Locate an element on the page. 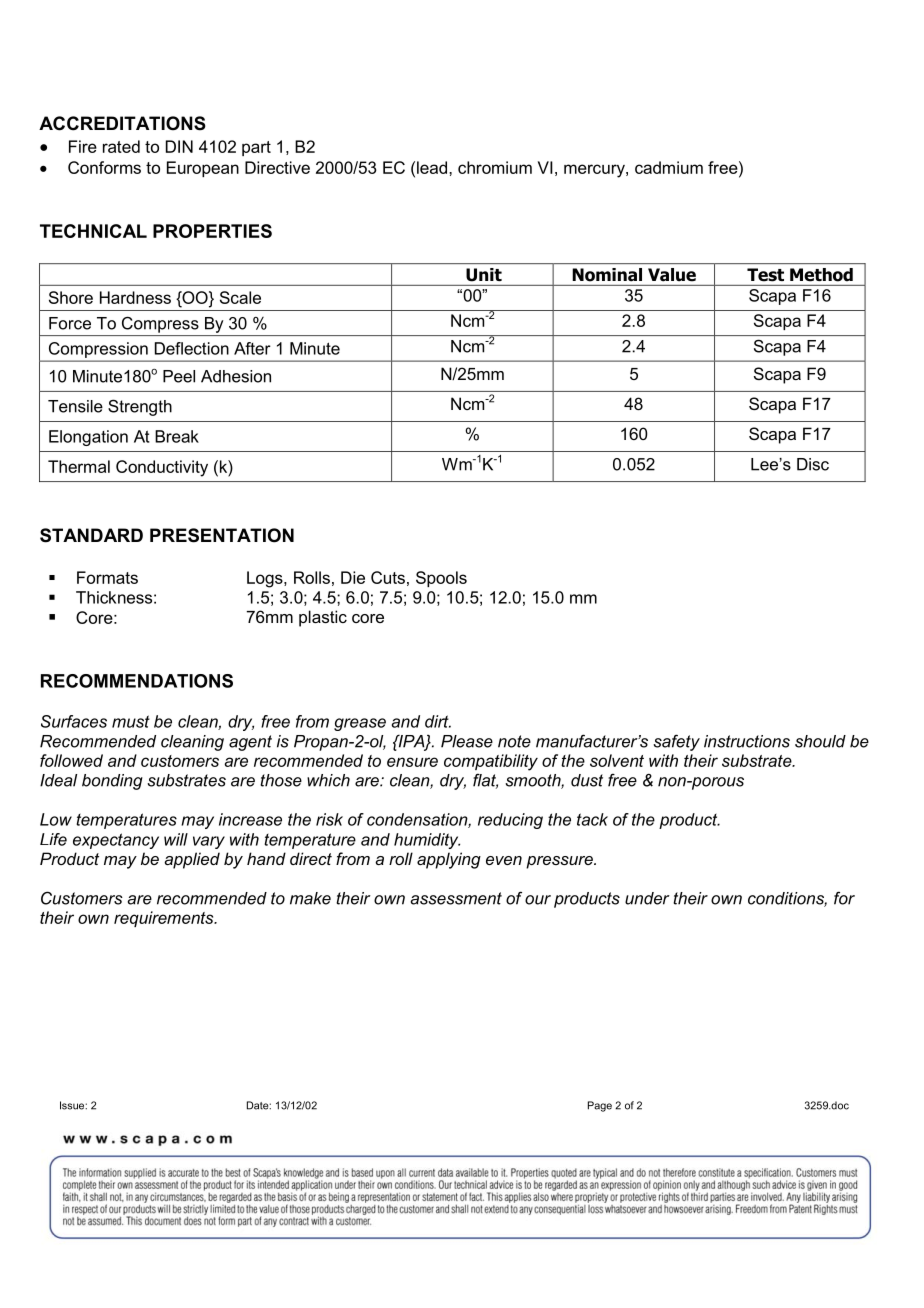 This image has height=1308, width=924. requirements is located at coordinates (165, 919).
